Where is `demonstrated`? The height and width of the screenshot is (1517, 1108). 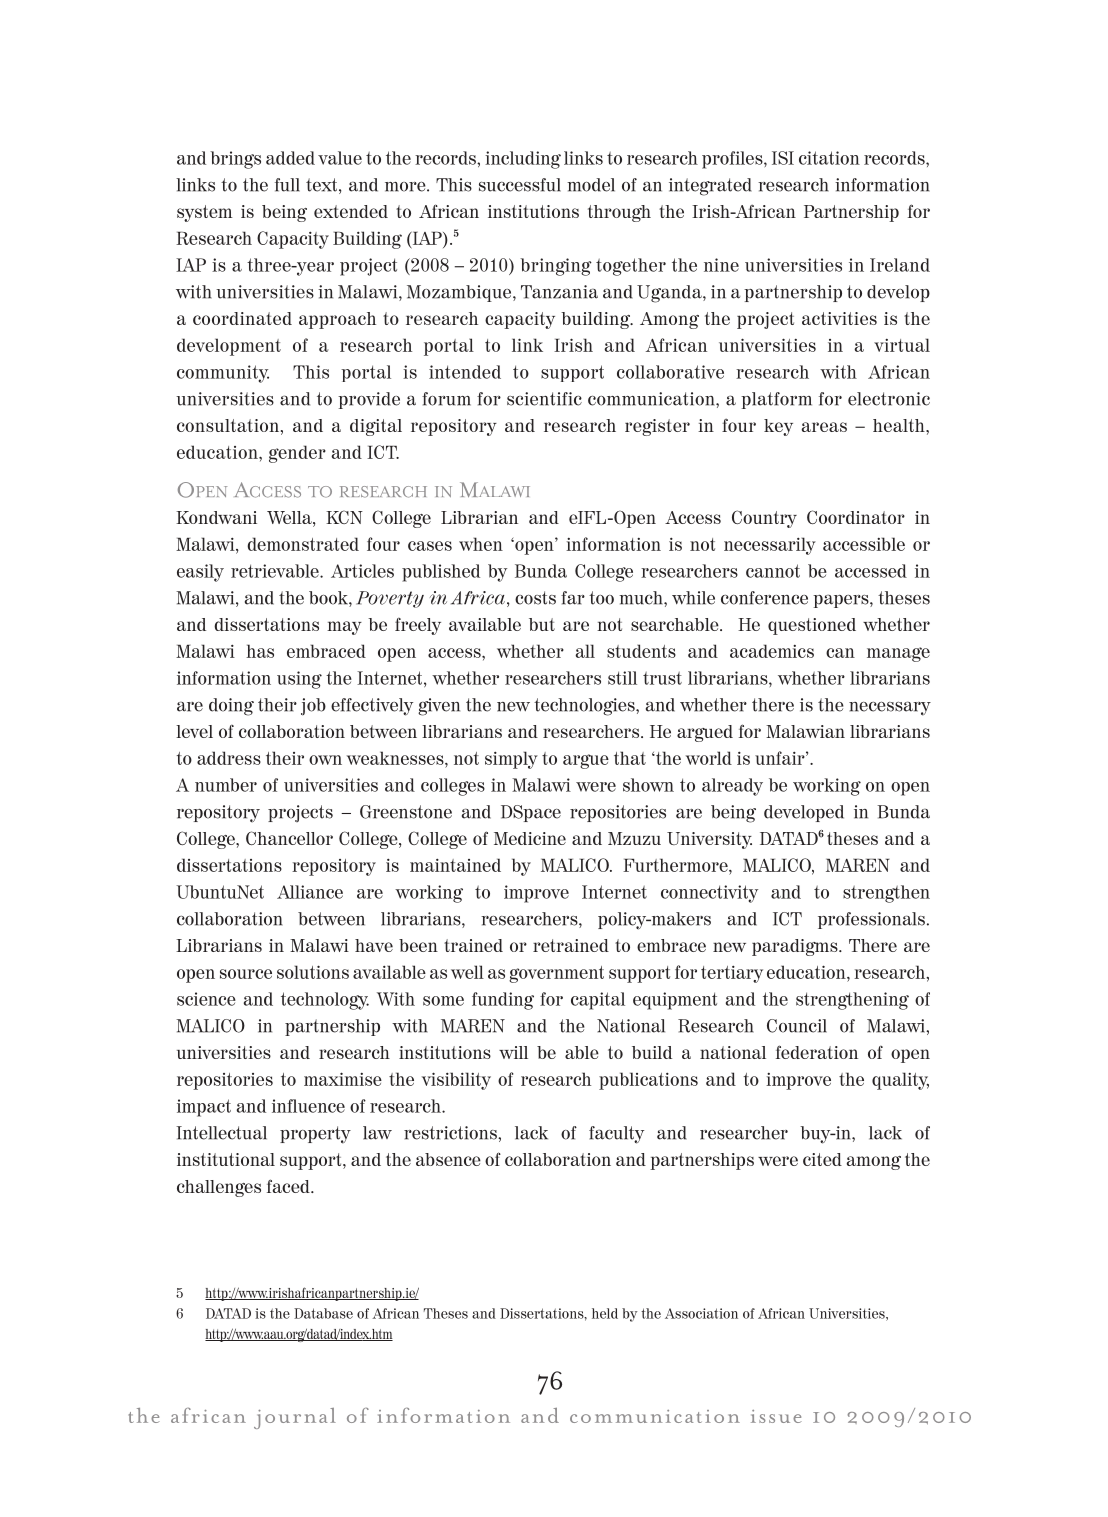 demonstrated is located at coordinates (303, 544).
